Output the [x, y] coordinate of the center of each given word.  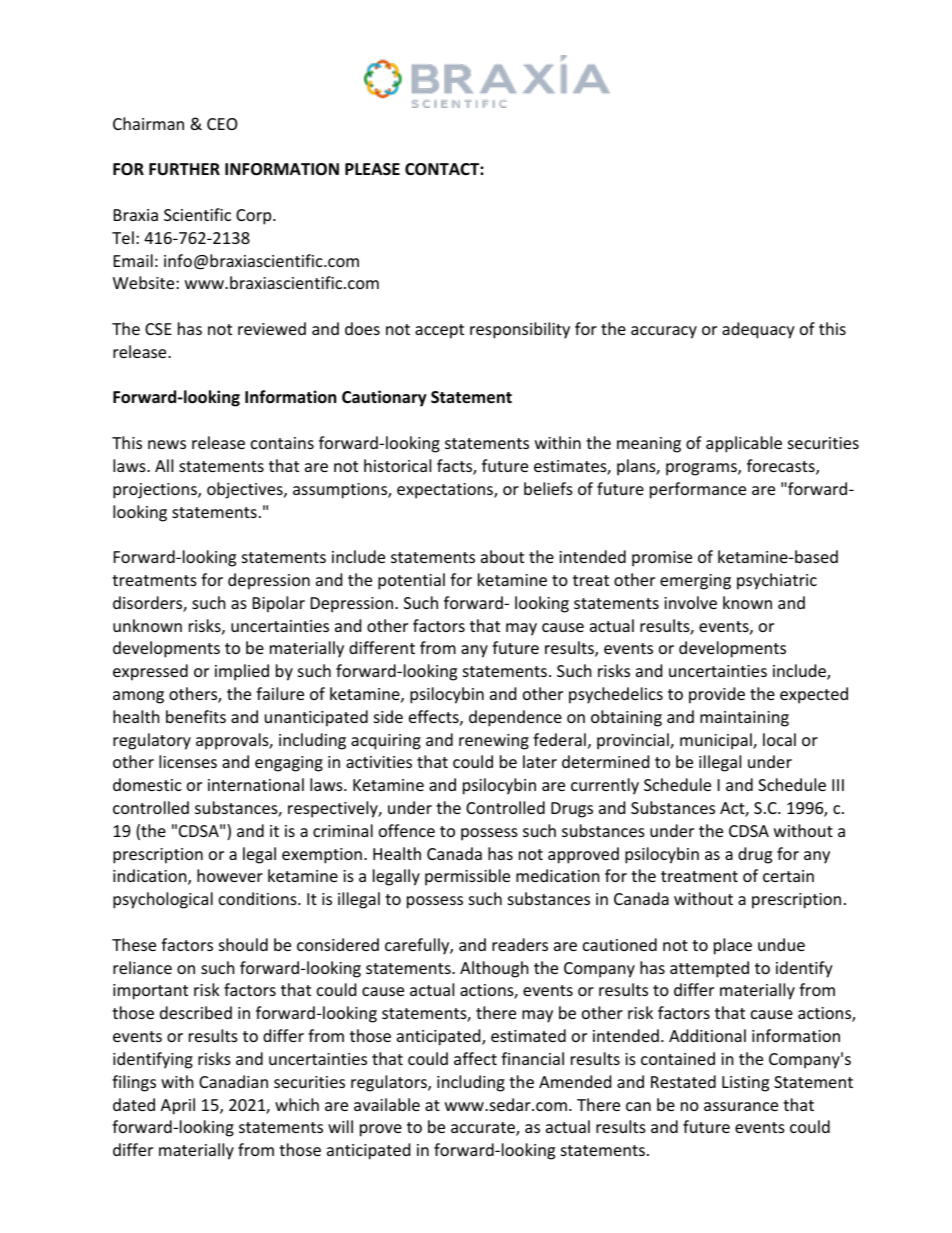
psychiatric [777, 581]
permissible [467, 877]
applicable [744, 444]
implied [242, 672]
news [167, 444]
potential [411, 581]
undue [781, 944]
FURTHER [184, 169]
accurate [484, 1129]
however [230, 875]
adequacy [758, 330]
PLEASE [372, 169]
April [178, 1106]
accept [439, 331]
